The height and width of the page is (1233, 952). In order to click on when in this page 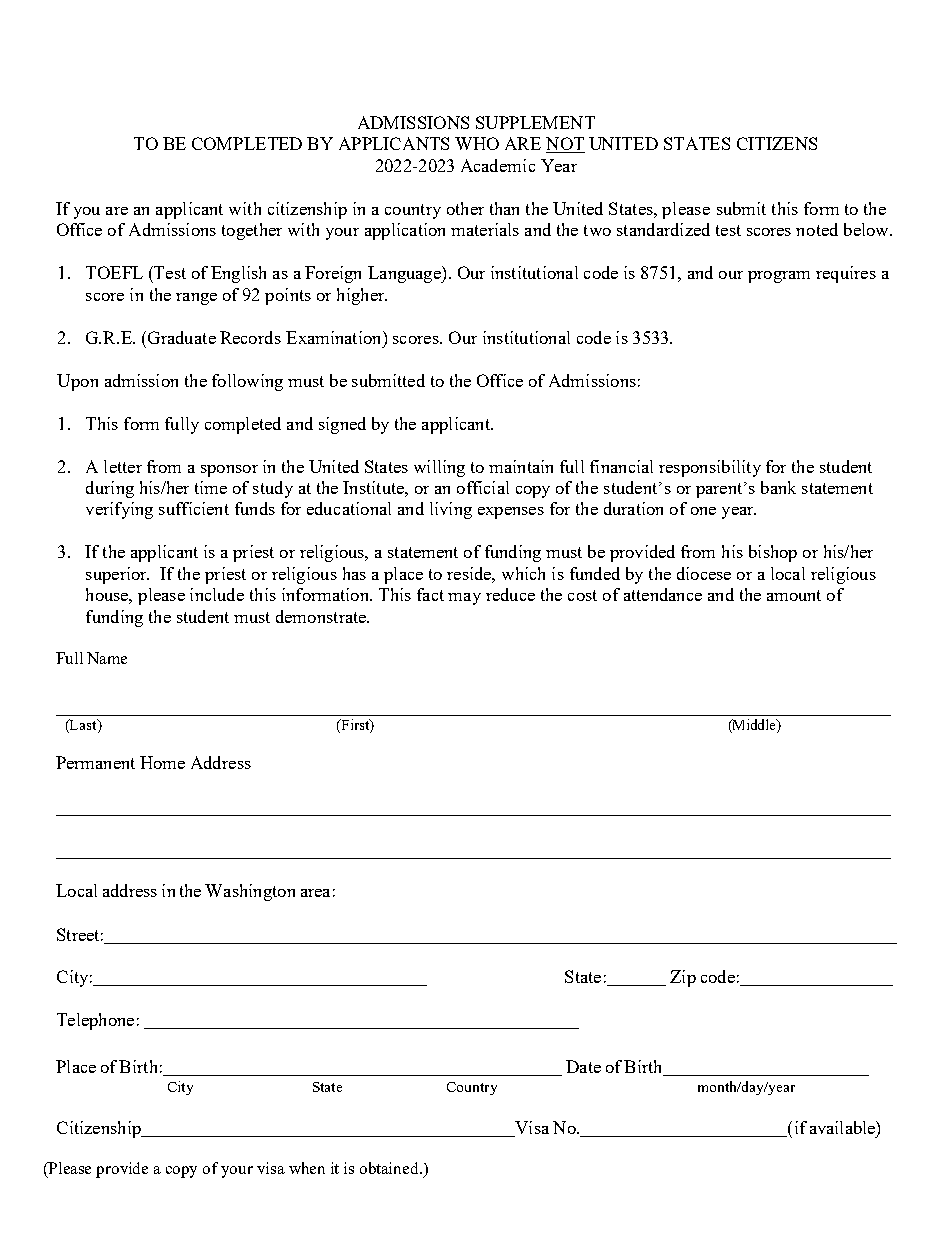, I will do `click(307, 1168)`.
